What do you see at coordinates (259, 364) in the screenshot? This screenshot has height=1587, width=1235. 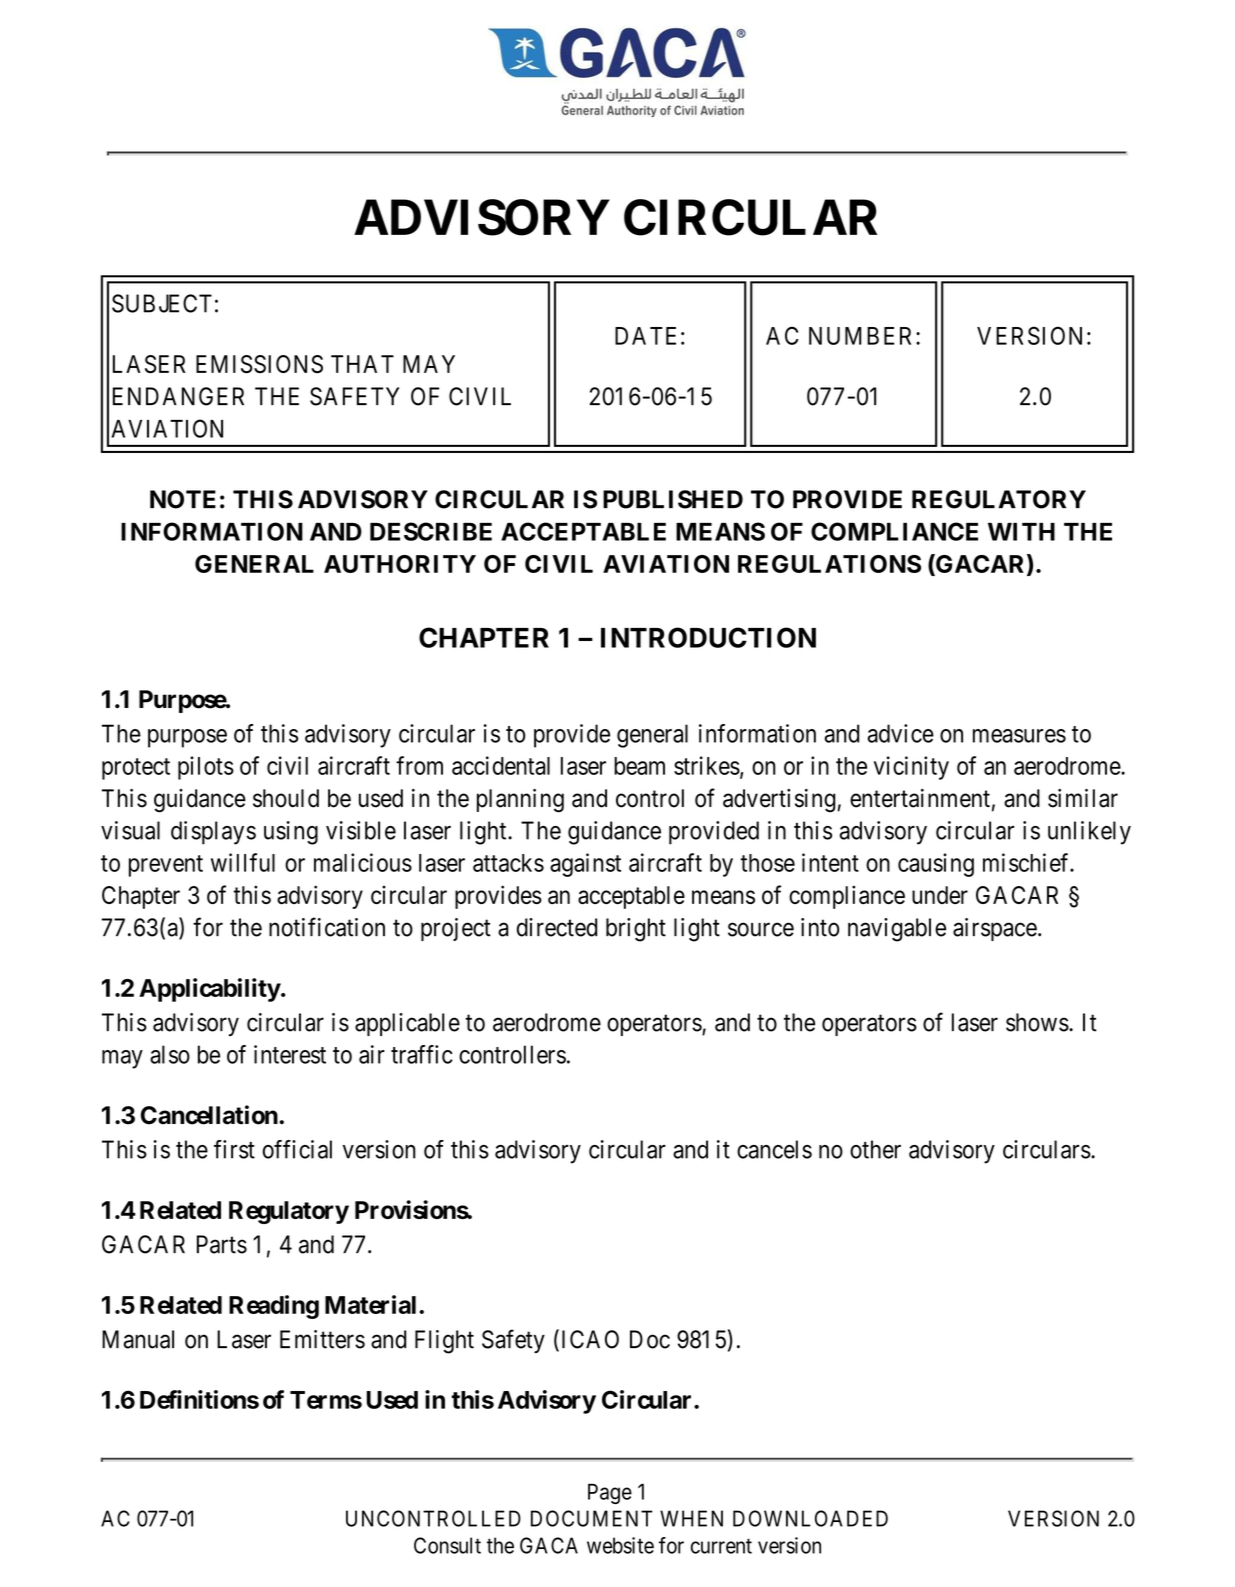 I see `EMISSIONS` at bounding box center [259, 364].
